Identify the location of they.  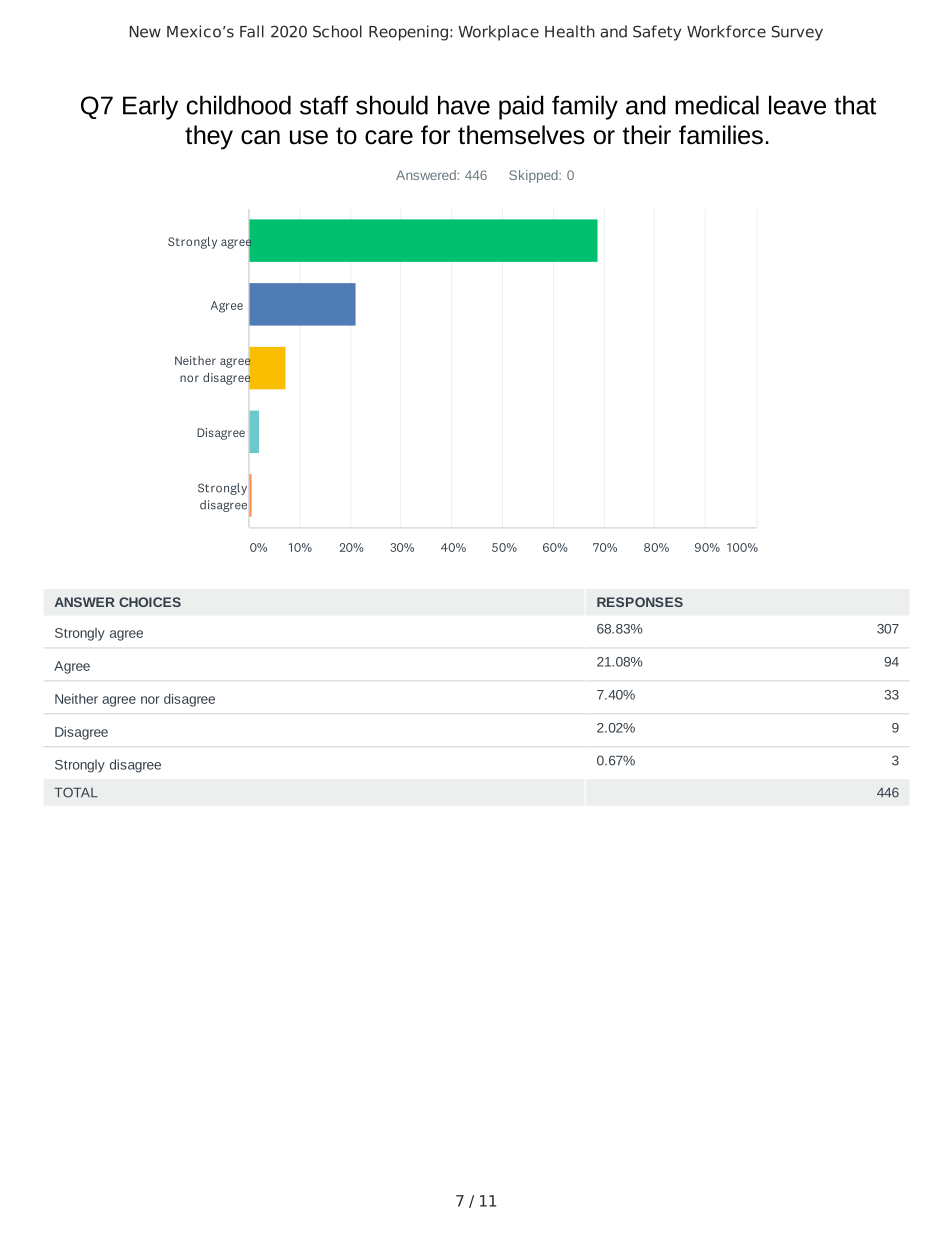
(209, 137).
